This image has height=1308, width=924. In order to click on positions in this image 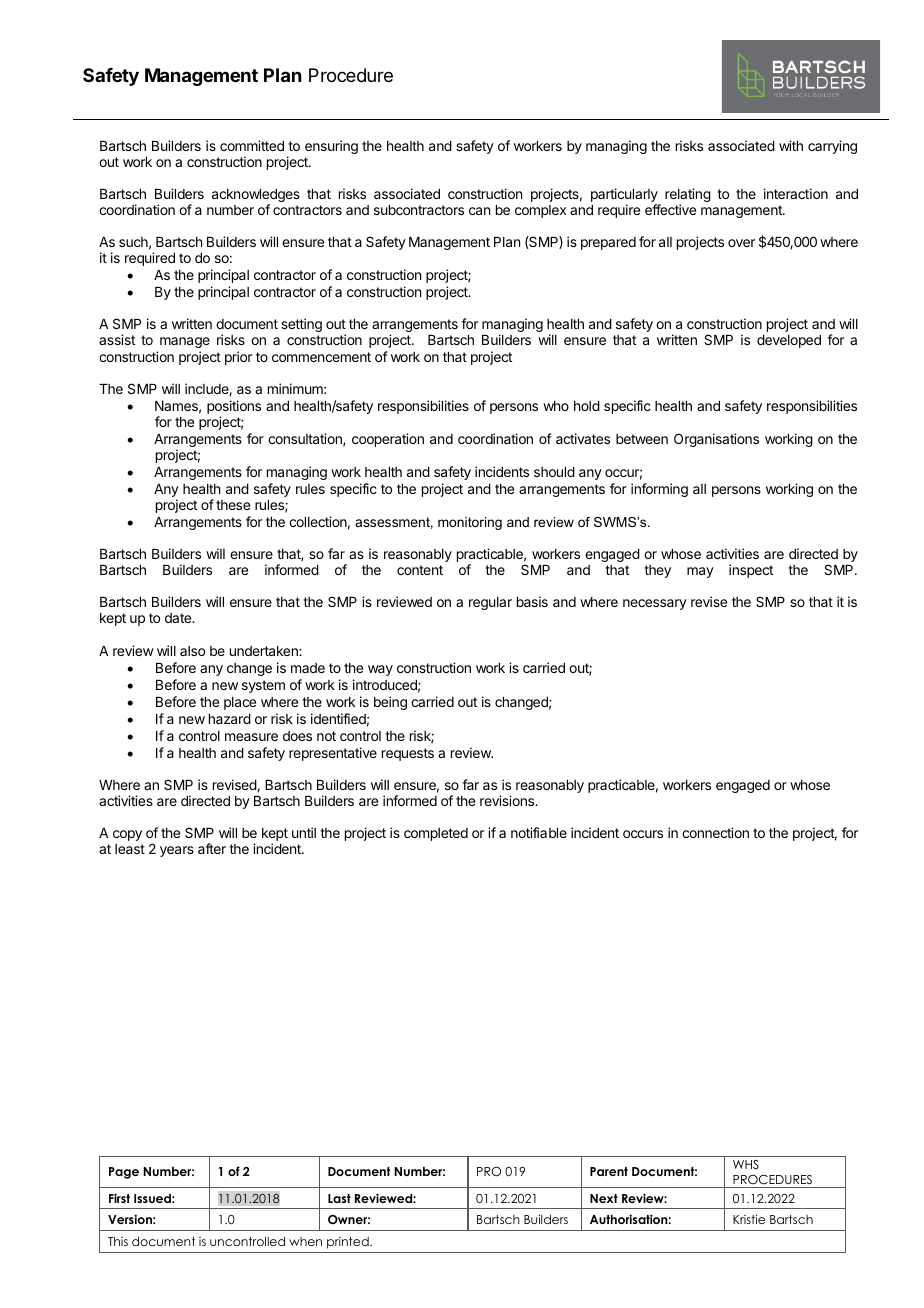, I will do `click(234, 407)`.
